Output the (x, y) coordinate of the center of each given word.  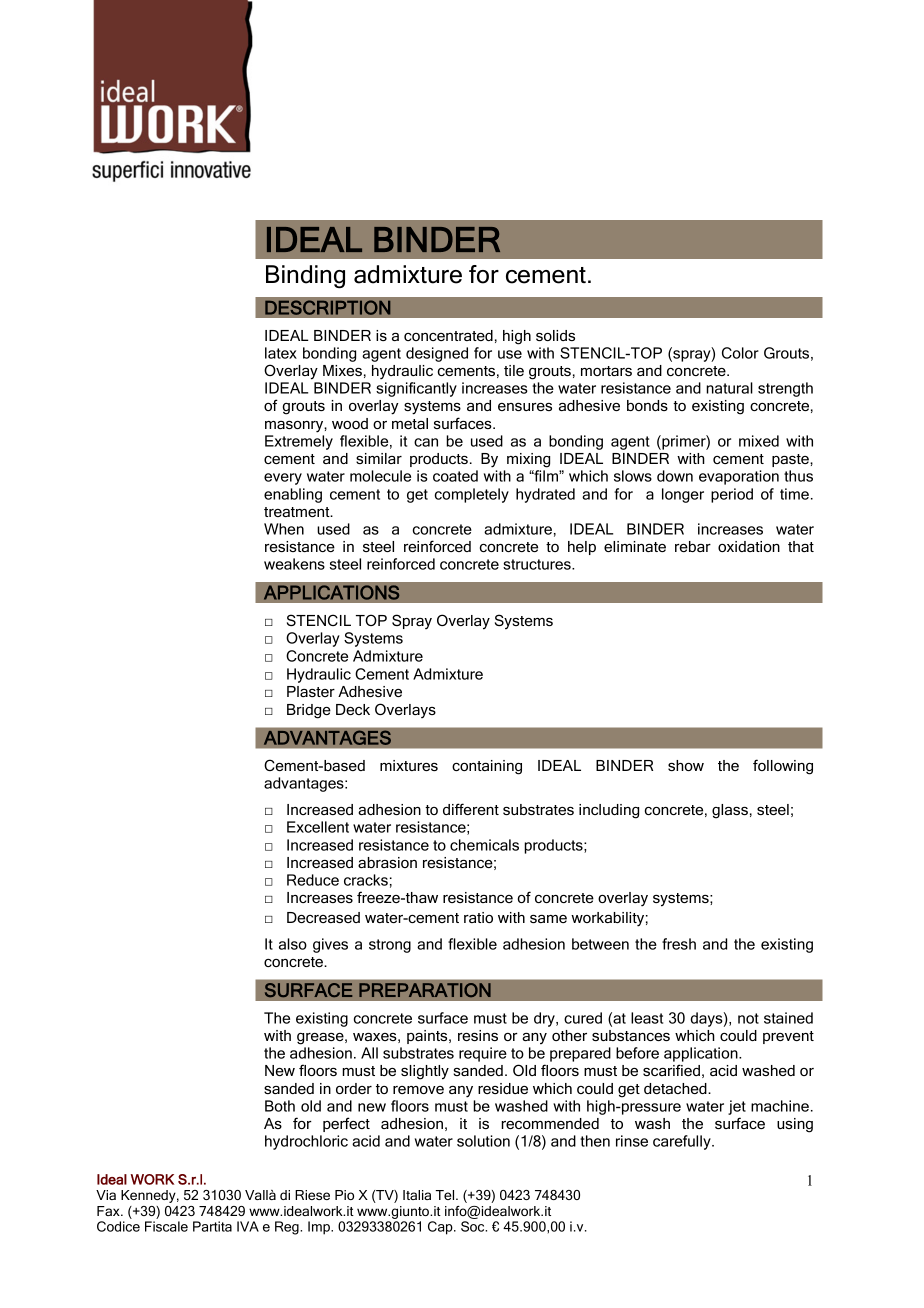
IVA (248, 1226)
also (293, 944)
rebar (693, 546)
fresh (679, 944)
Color (740, 353)
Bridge (309, 711)
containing (487, 767)
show (686, 765)
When (284, 529)
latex (281, 353)
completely (472, 495)
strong (390, 946)
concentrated (448, 335)
